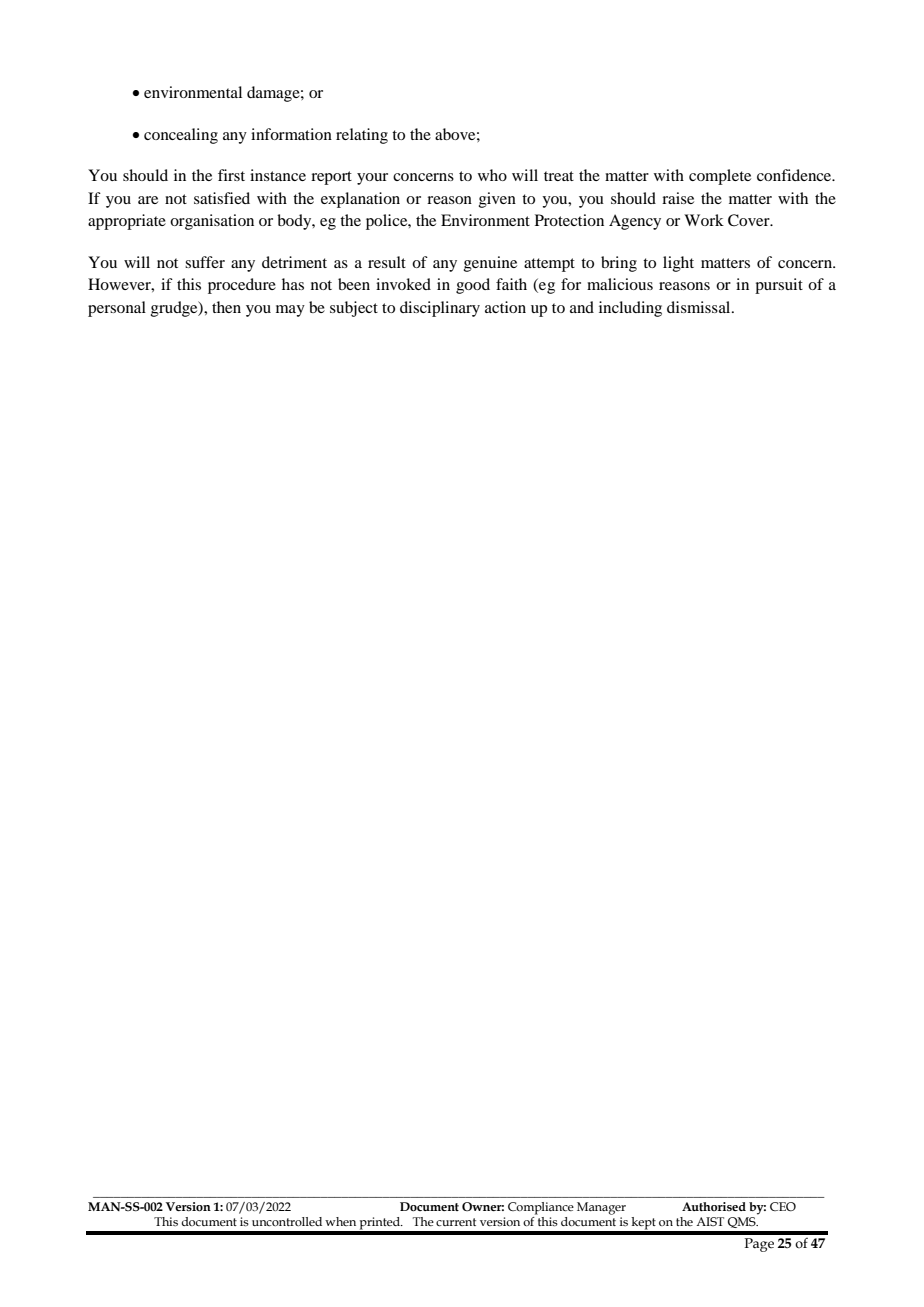  What do you see at coordinates (505, 307) in the image?
I see `action` at bounding box center [505, 307].
